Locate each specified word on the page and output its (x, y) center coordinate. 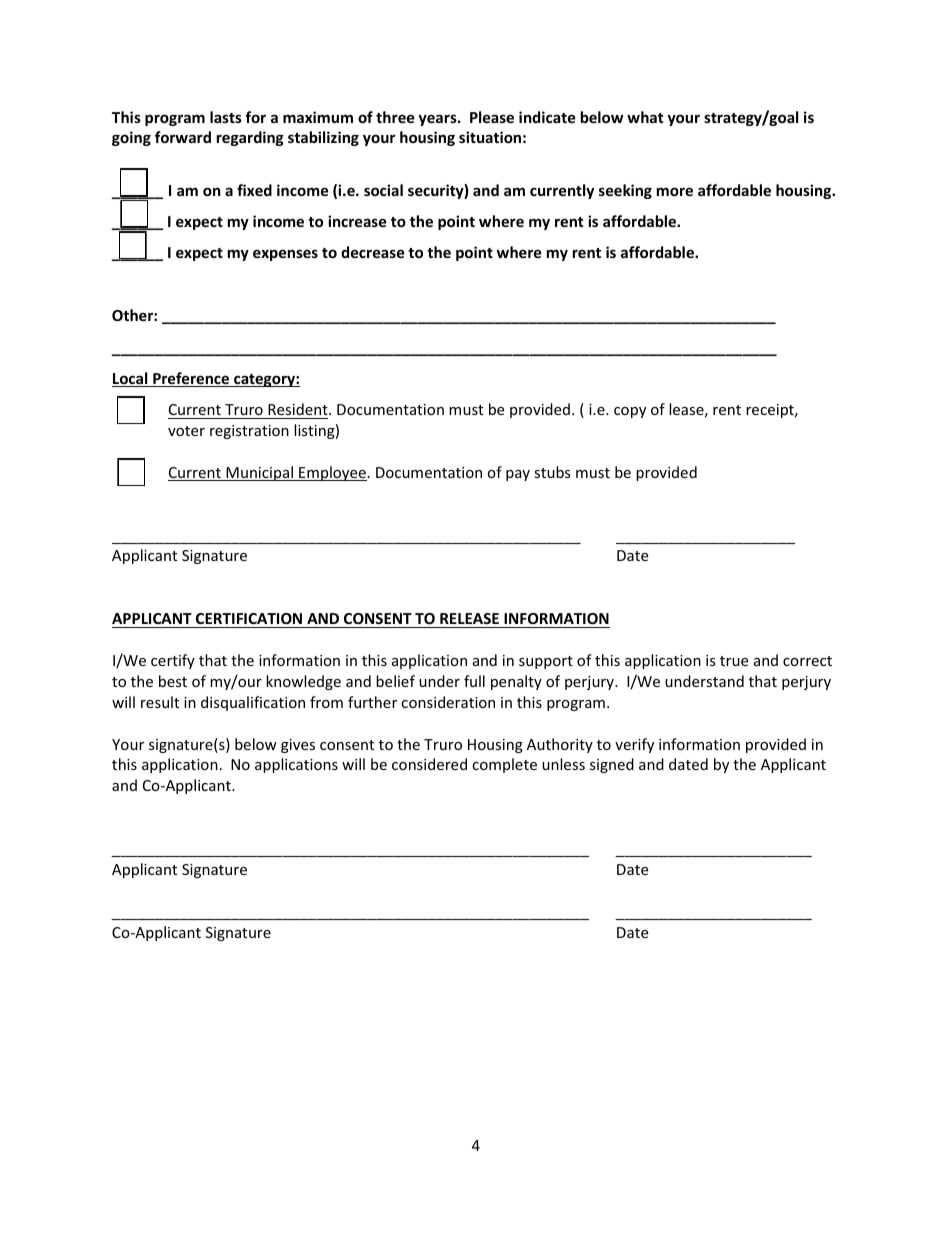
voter (186, 431)
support (546, 662)
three (395, 117)
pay (518, 475)
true (734, 661)
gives (298, 746)
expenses (285, 255)
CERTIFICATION (249, 618)
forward (183, 137)
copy (630, 412)
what (645, 117)
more (675, 191)
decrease (373, 252)
